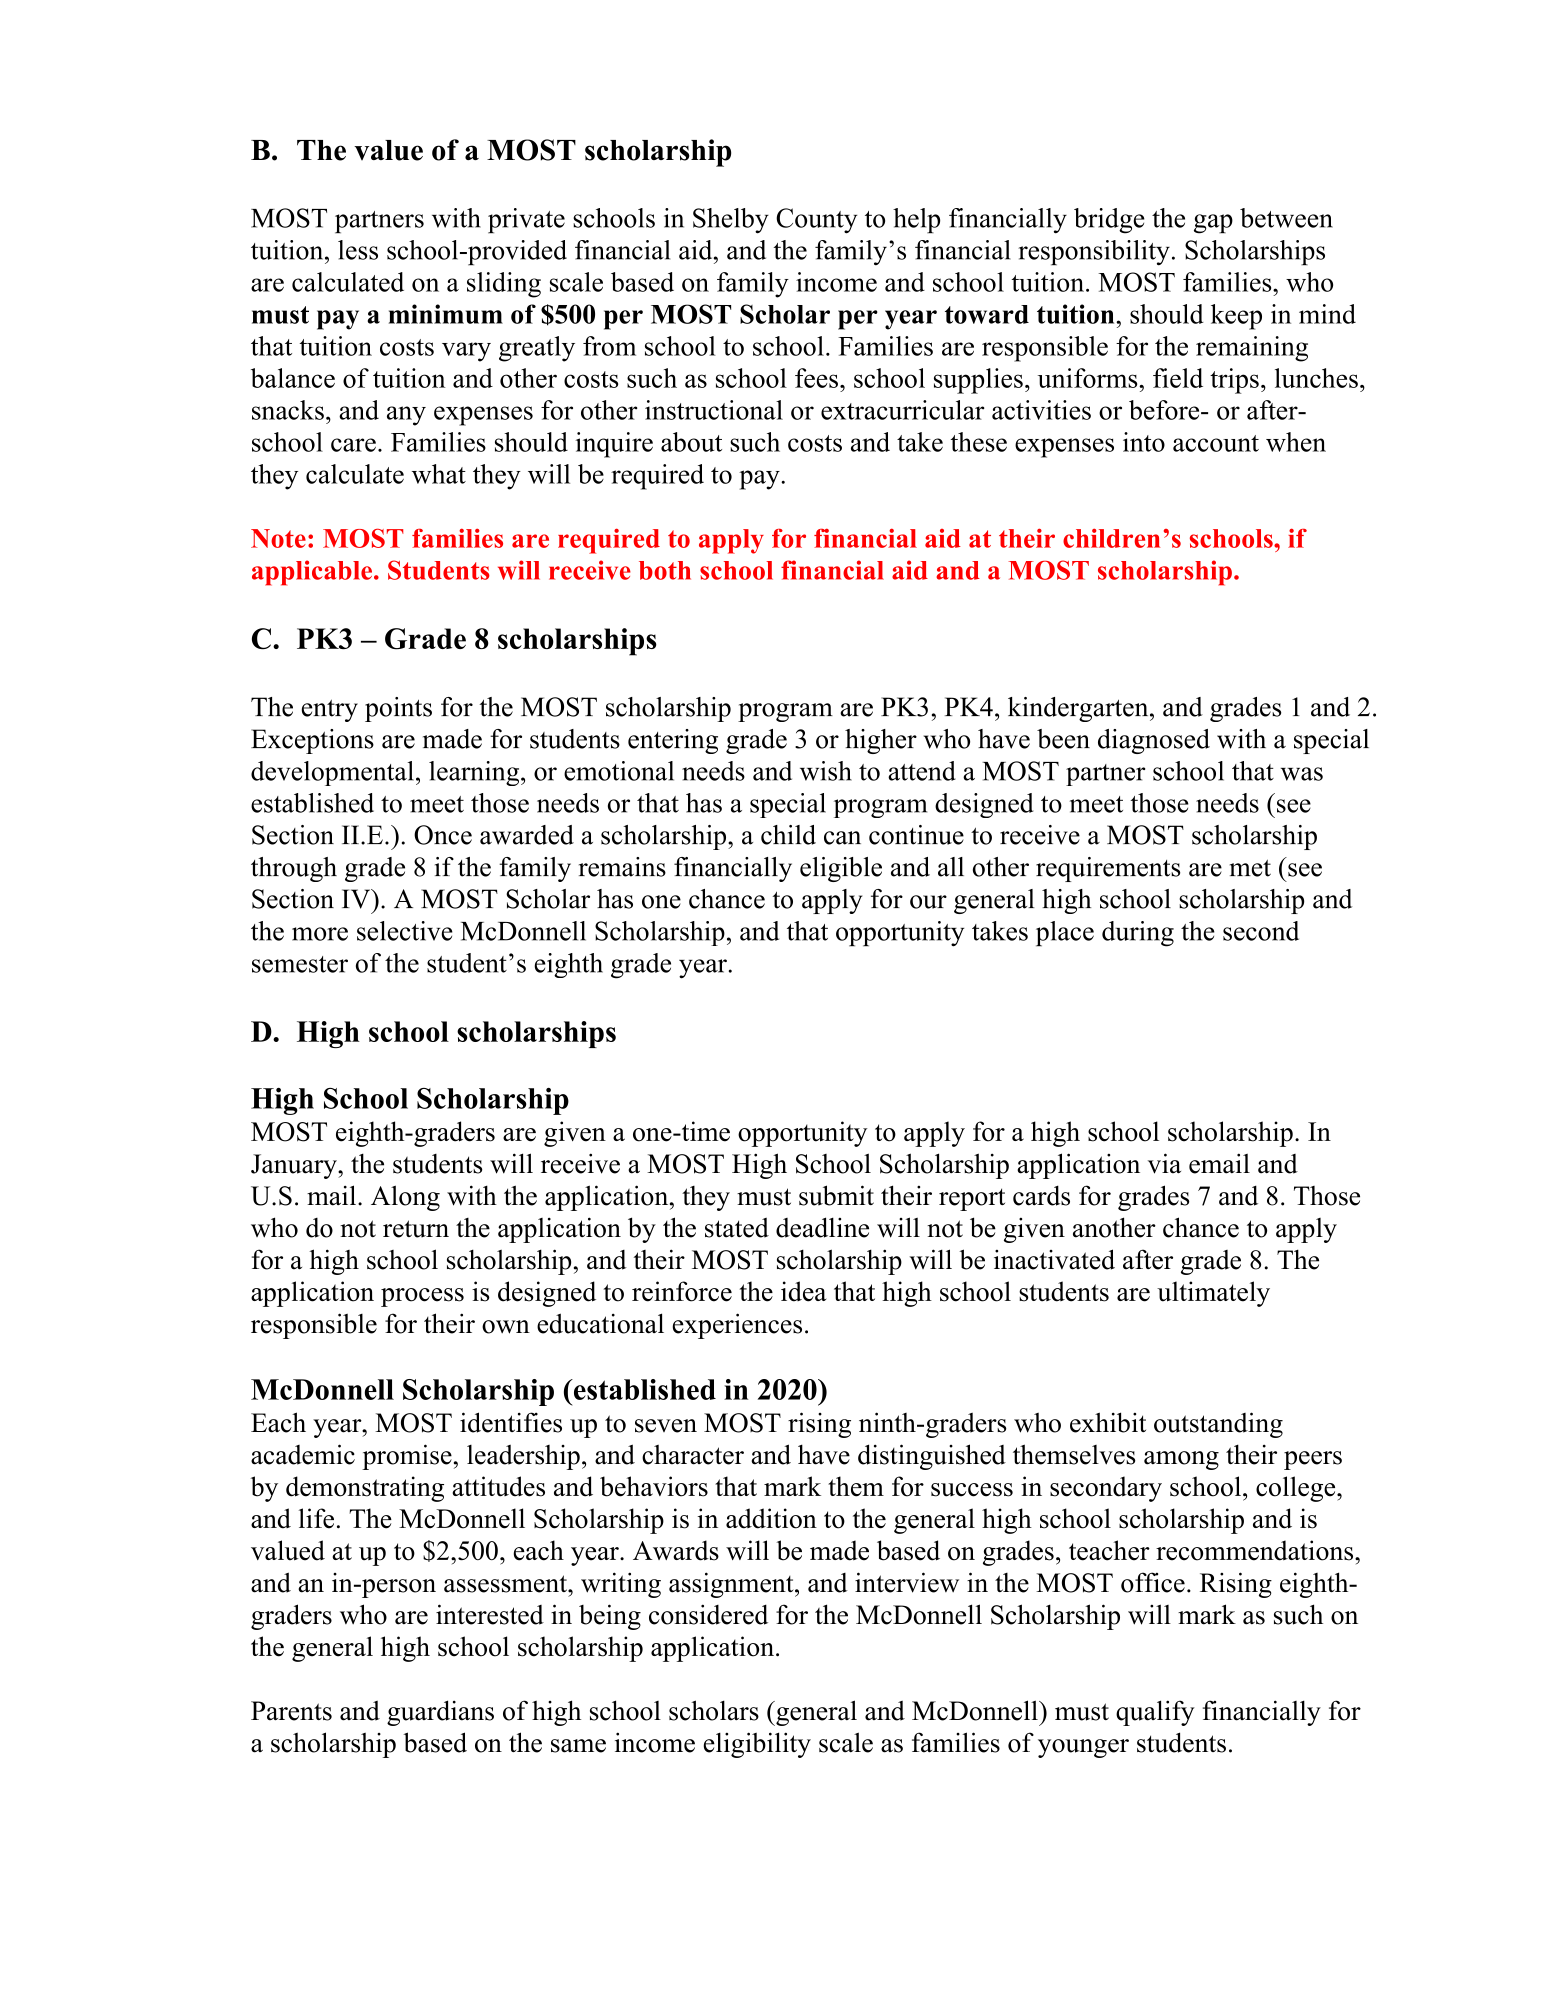  What do you see at coordinates (440, 1713) in the screenshot?
I see `guardians` at bounding box center [440, 1713].
